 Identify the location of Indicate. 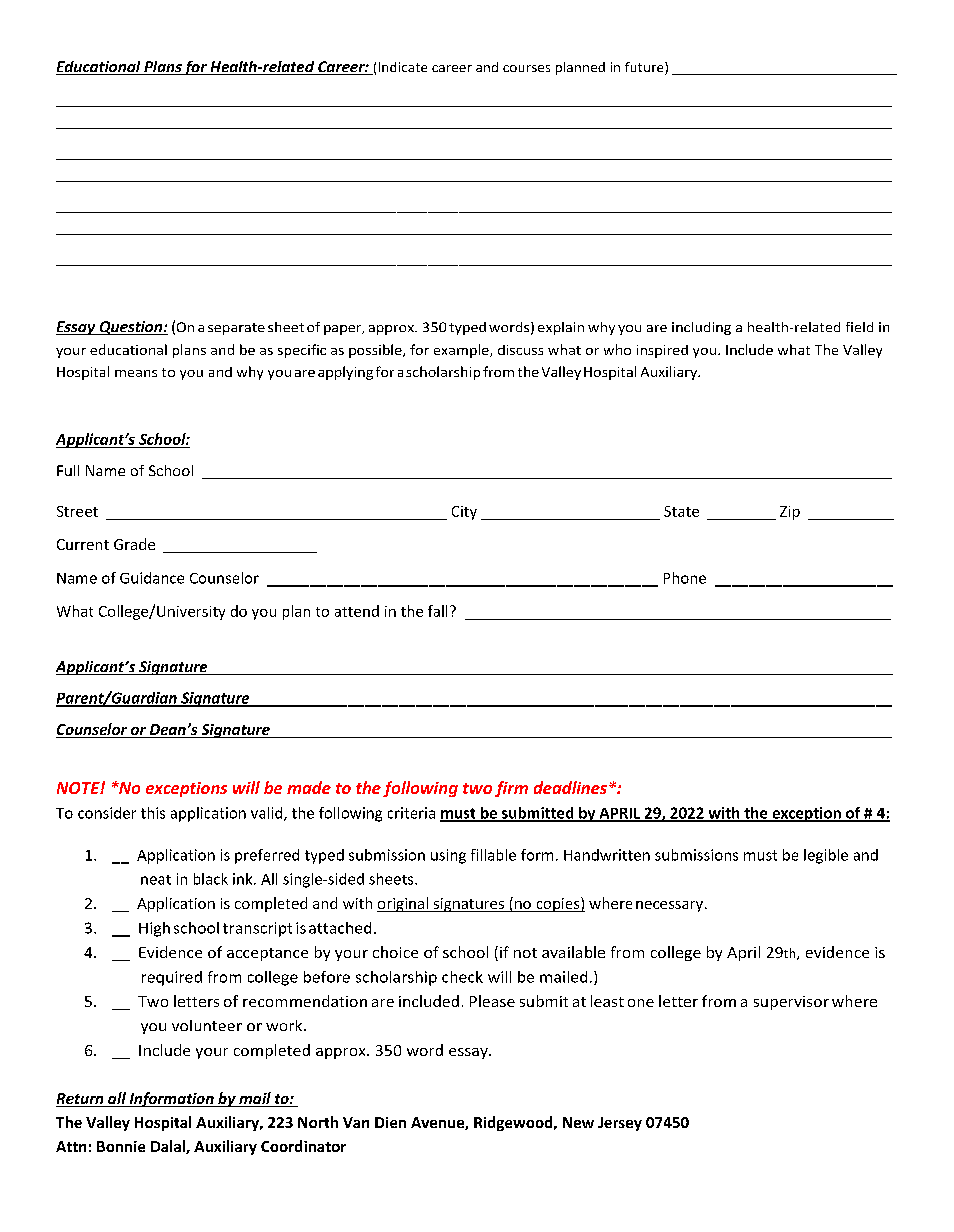
(403, 67).
